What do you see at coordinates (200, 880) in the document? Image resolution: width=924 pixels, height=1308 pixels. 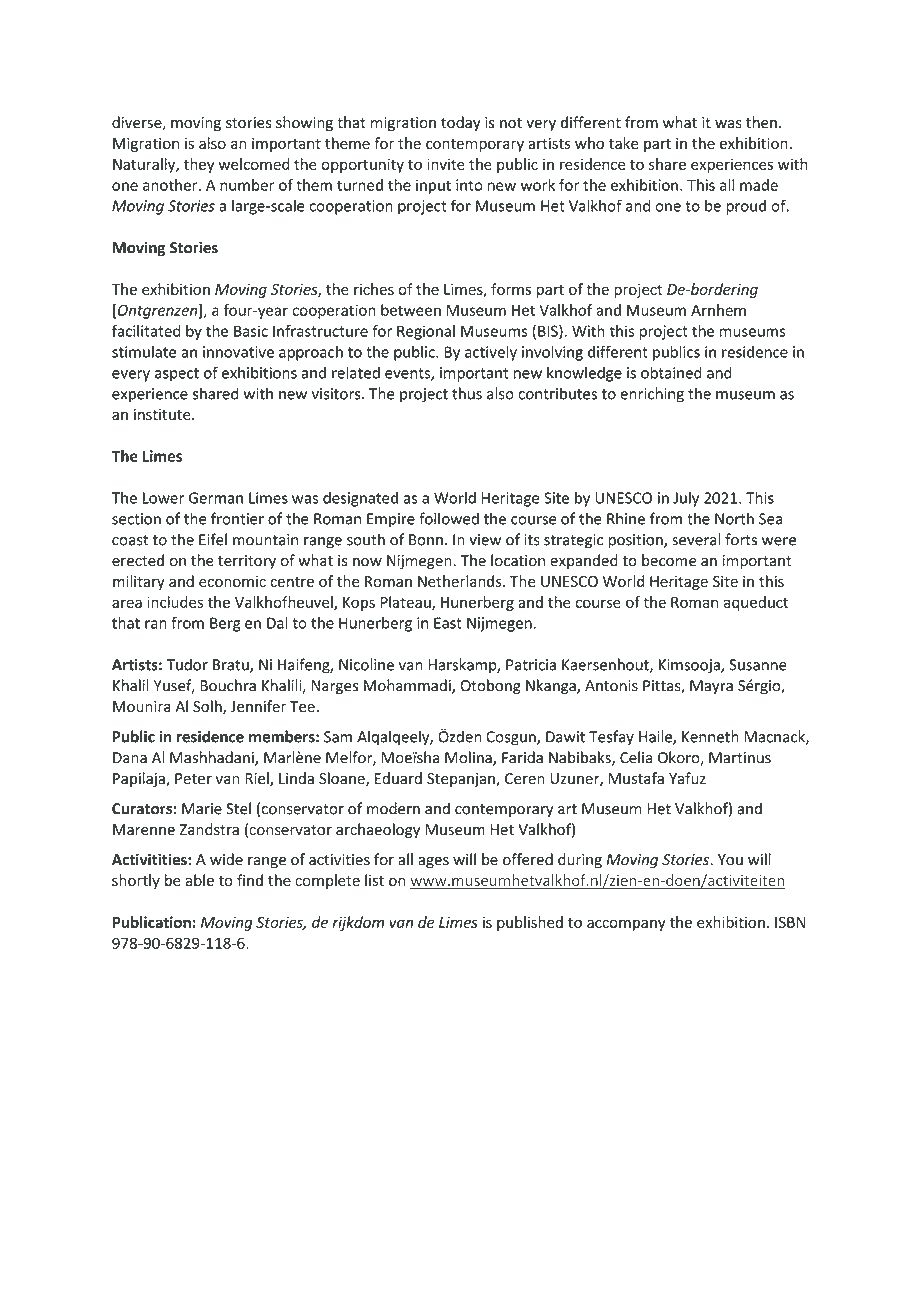 I see `able` at bounding box center [200, 880].
